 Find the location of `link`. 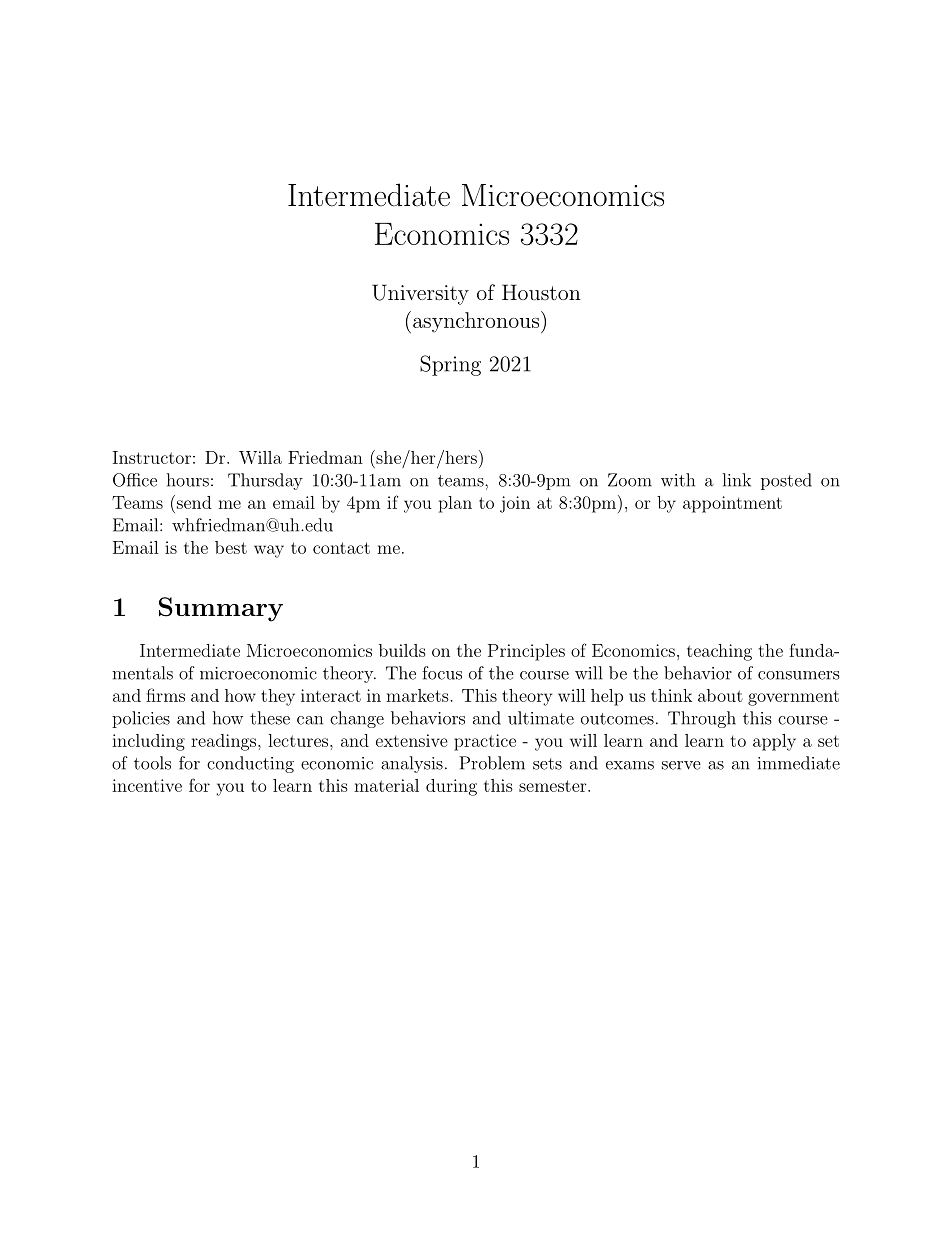

link is located at coordinates (737, 480).
